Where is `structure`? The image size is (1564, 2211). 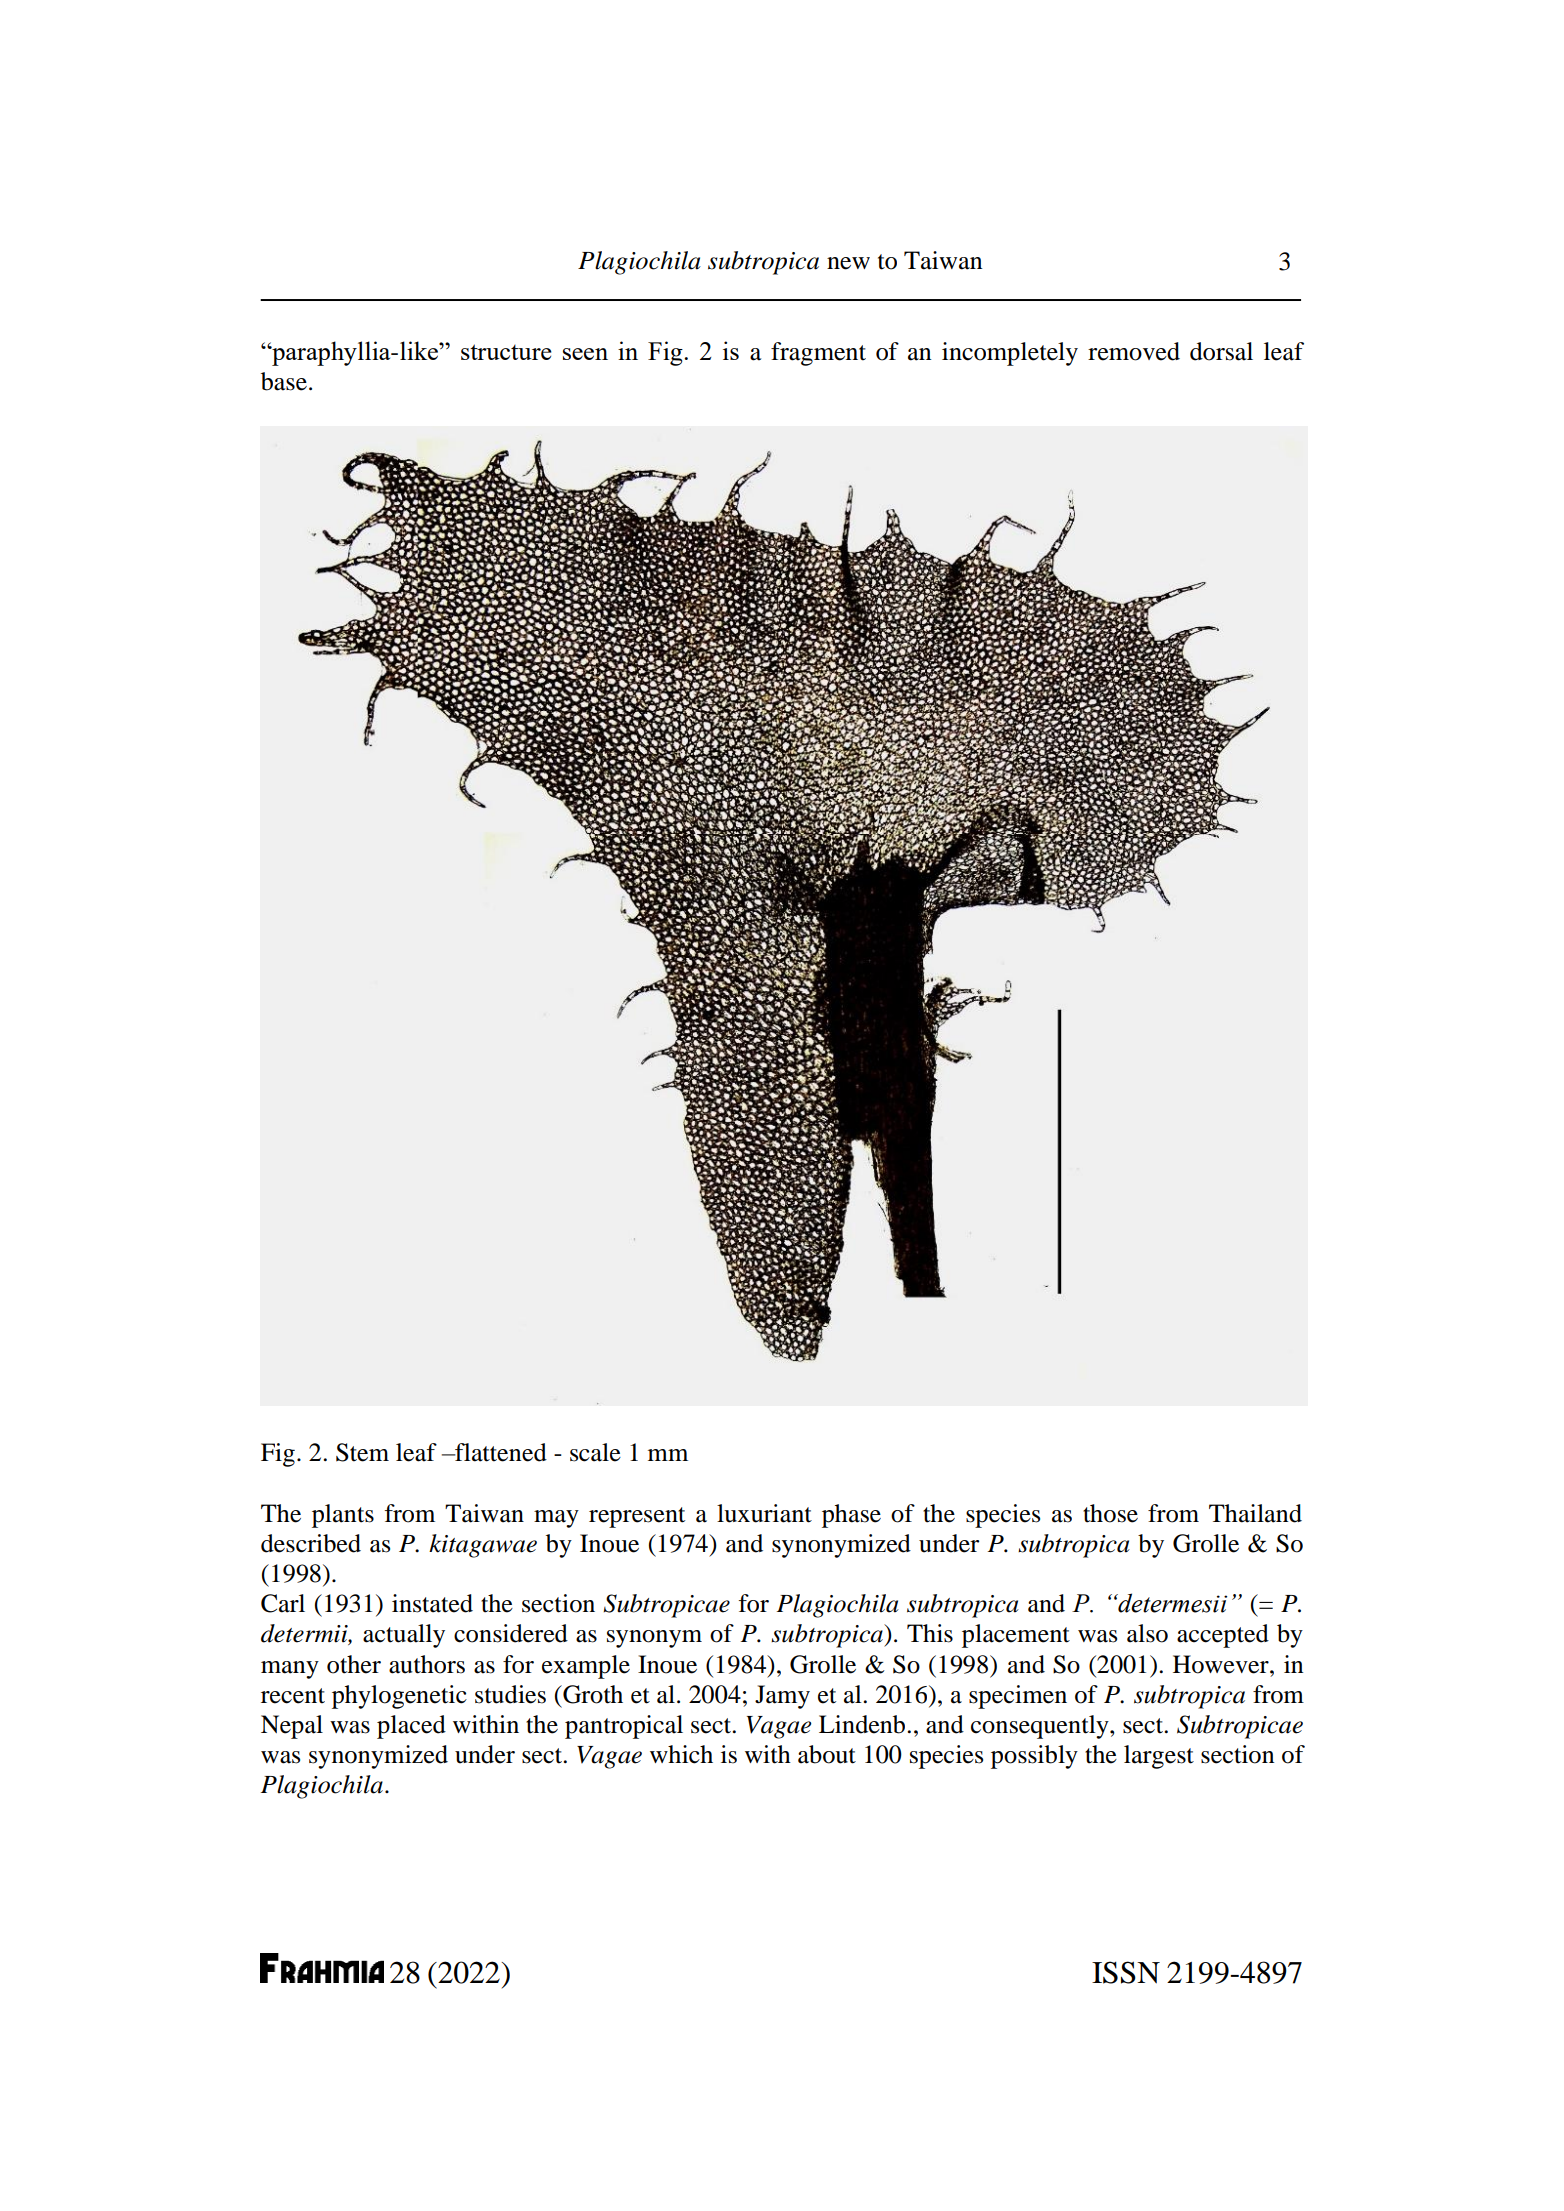
structure is located at coordinates (506, 352).
